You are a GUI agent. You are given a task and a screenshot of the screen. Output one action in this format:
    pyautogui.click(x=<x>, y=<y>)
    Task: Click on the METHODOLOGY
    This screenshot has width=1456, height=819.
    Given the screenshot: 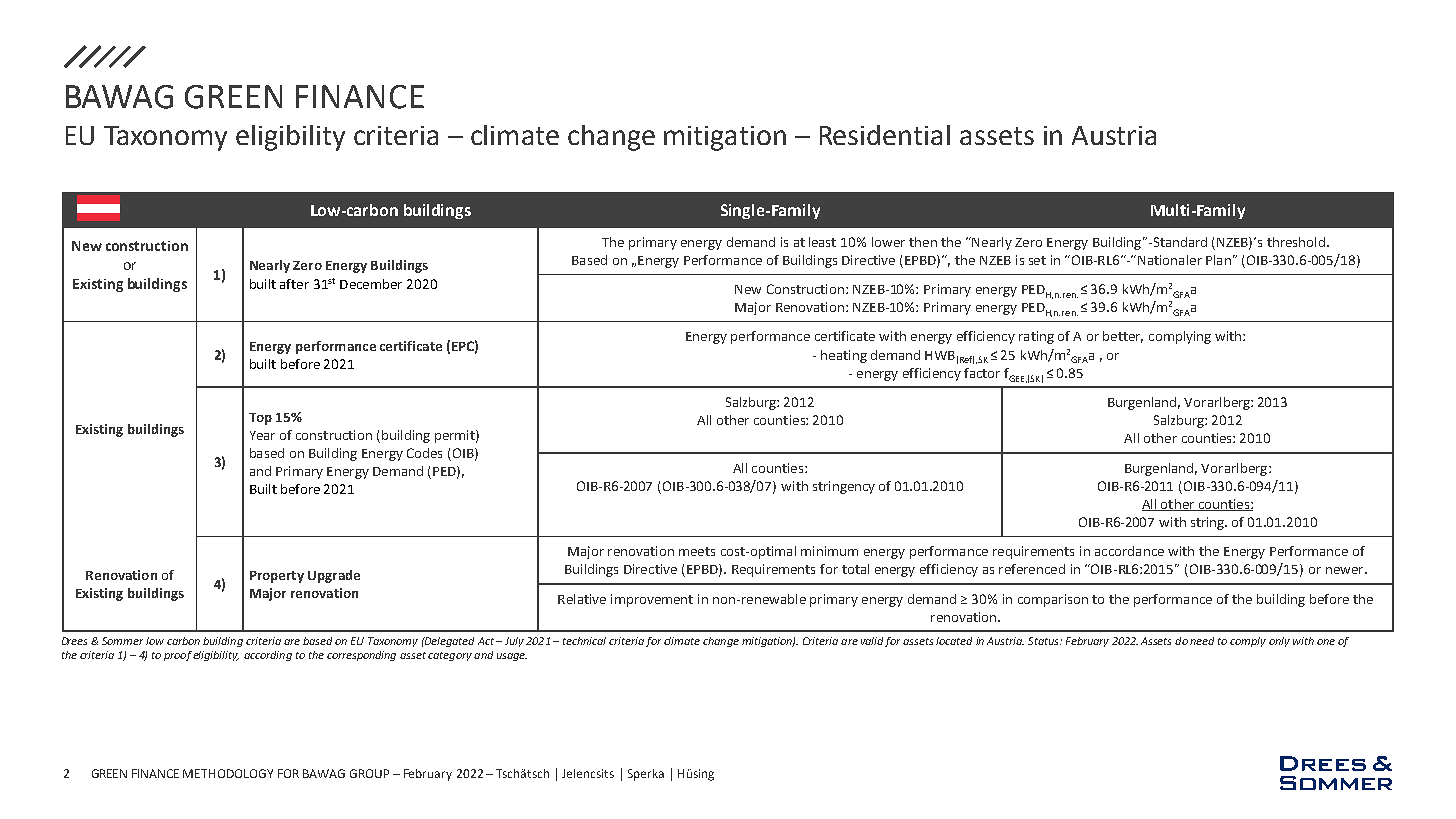 What is the action you would take?
    pyautogui.click(x=228, y=773)
